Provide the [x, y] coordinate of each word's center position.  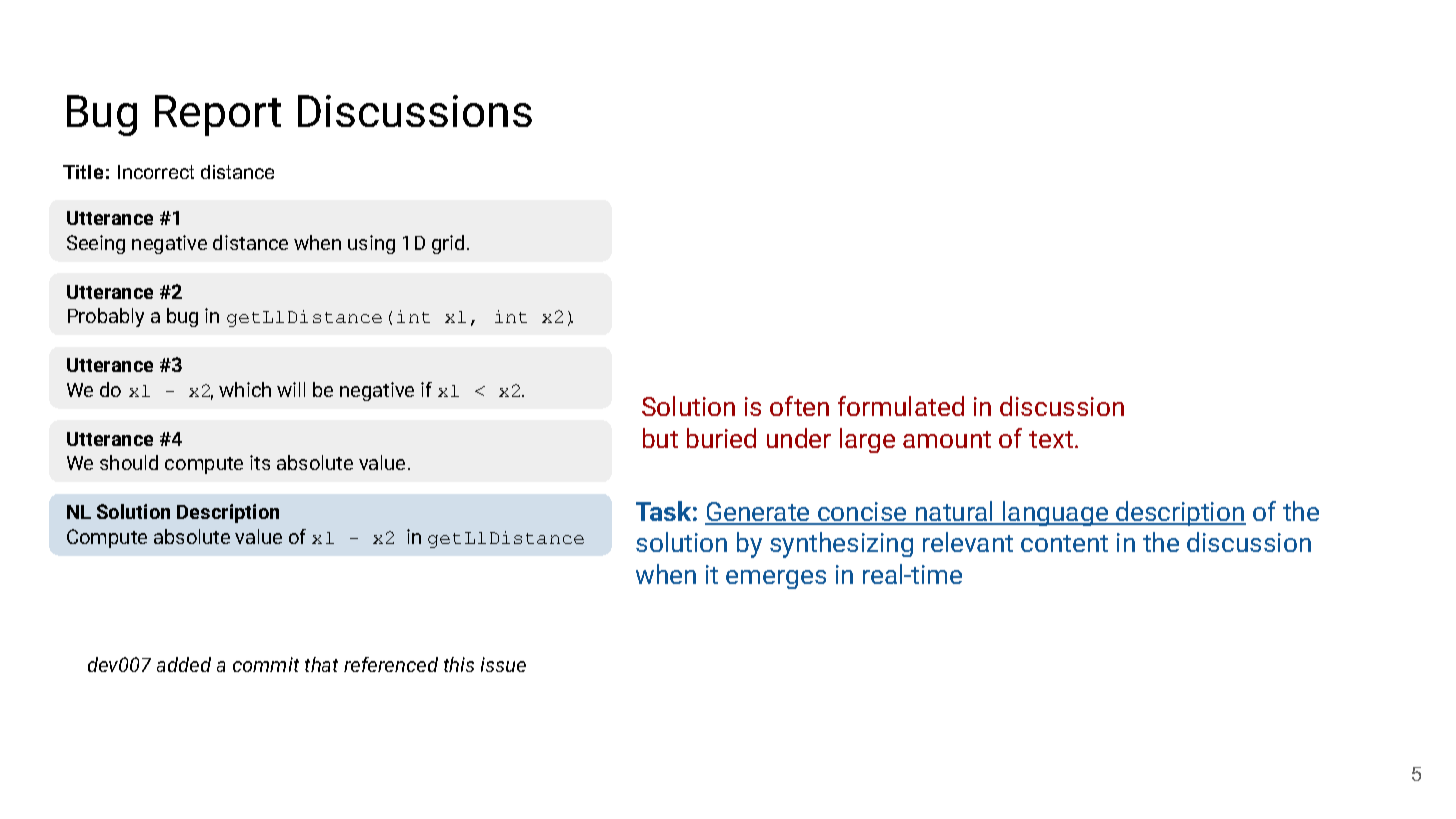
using [371, 244]
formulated [901, 406]
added [184, 664]
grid [448, 244]
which [245, 389]
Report [218, 115]
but [660, 438]
